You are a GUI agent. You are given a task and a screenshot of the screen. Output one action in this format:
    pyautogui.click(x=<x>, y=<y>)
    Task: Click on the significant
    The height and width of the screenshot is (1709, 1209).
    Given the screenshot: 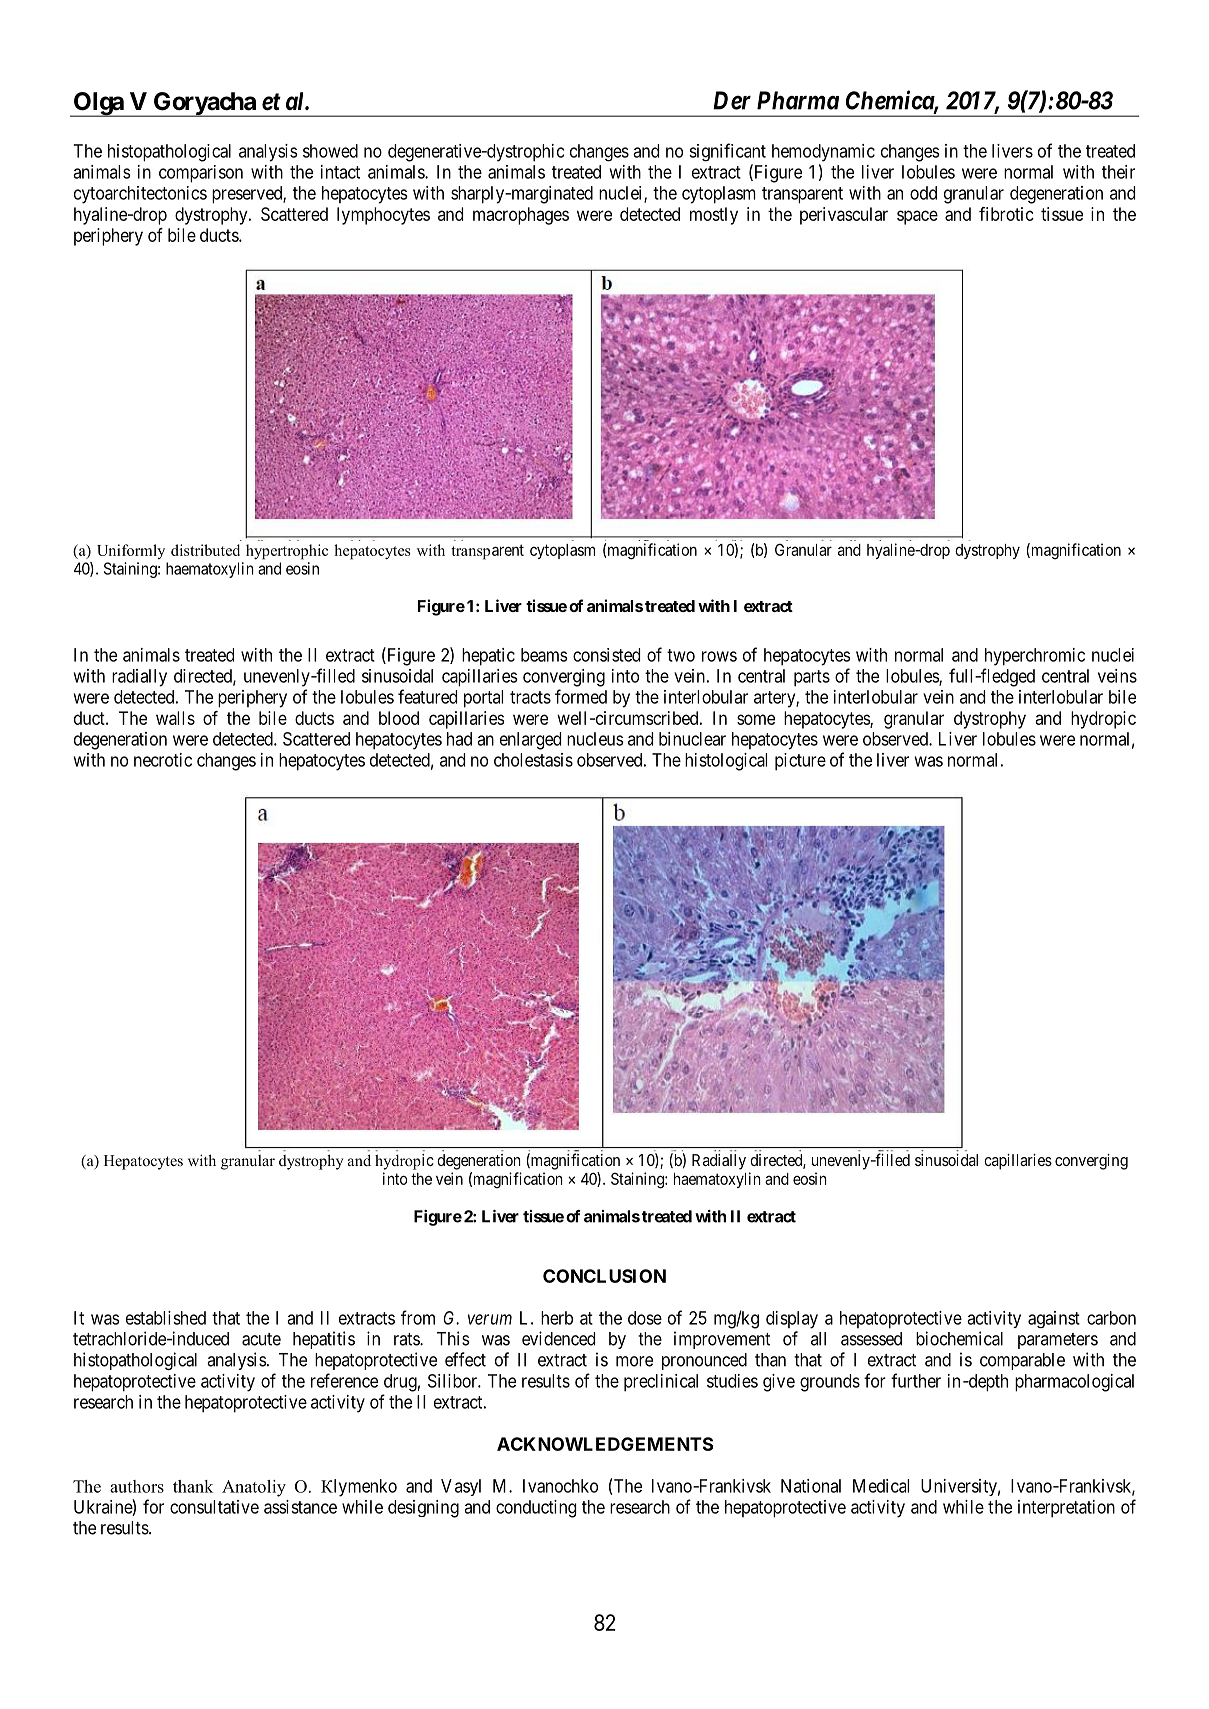 What is the action you would take?
    pyautogui.click(x=727, y=152)
